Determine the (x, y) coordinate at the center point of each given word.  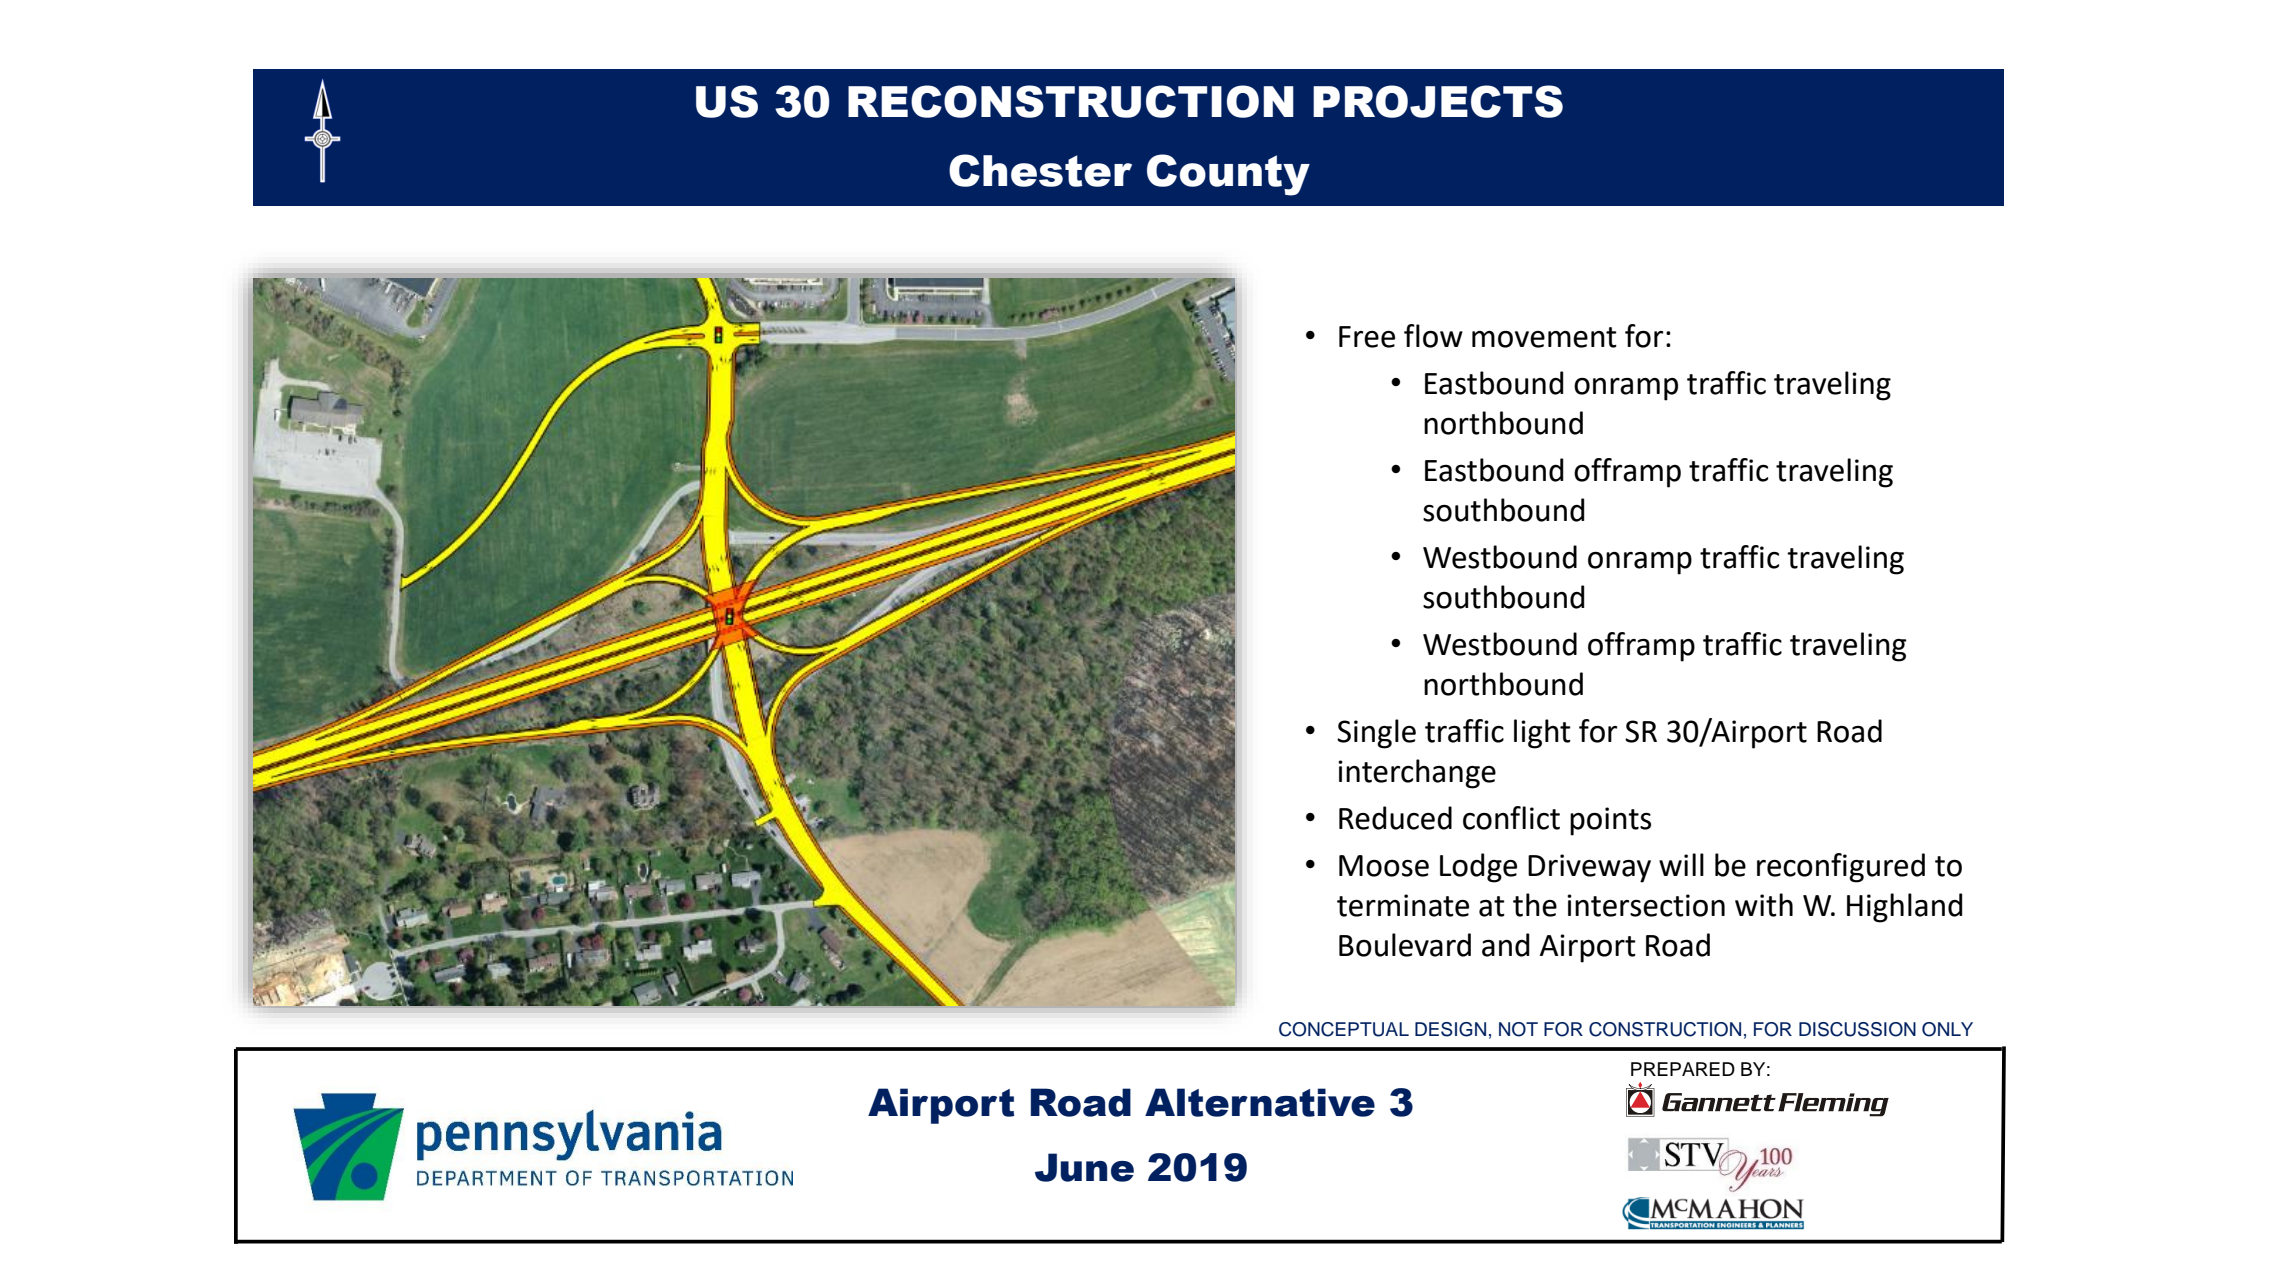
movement (1544, 337)
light (1542, 734)
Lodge (1478, 868)
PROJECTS (1438, 101)
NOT (1518, 1029)
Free (1367, 337)
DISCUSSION (1857, 1029)
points (1610, 821)
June (1084, 1167)
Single (1376, 734)
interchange (1417, 774)
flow (1433, 336)
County (1228, 175)
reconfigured (1841, 868)
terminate (1403, 905)
